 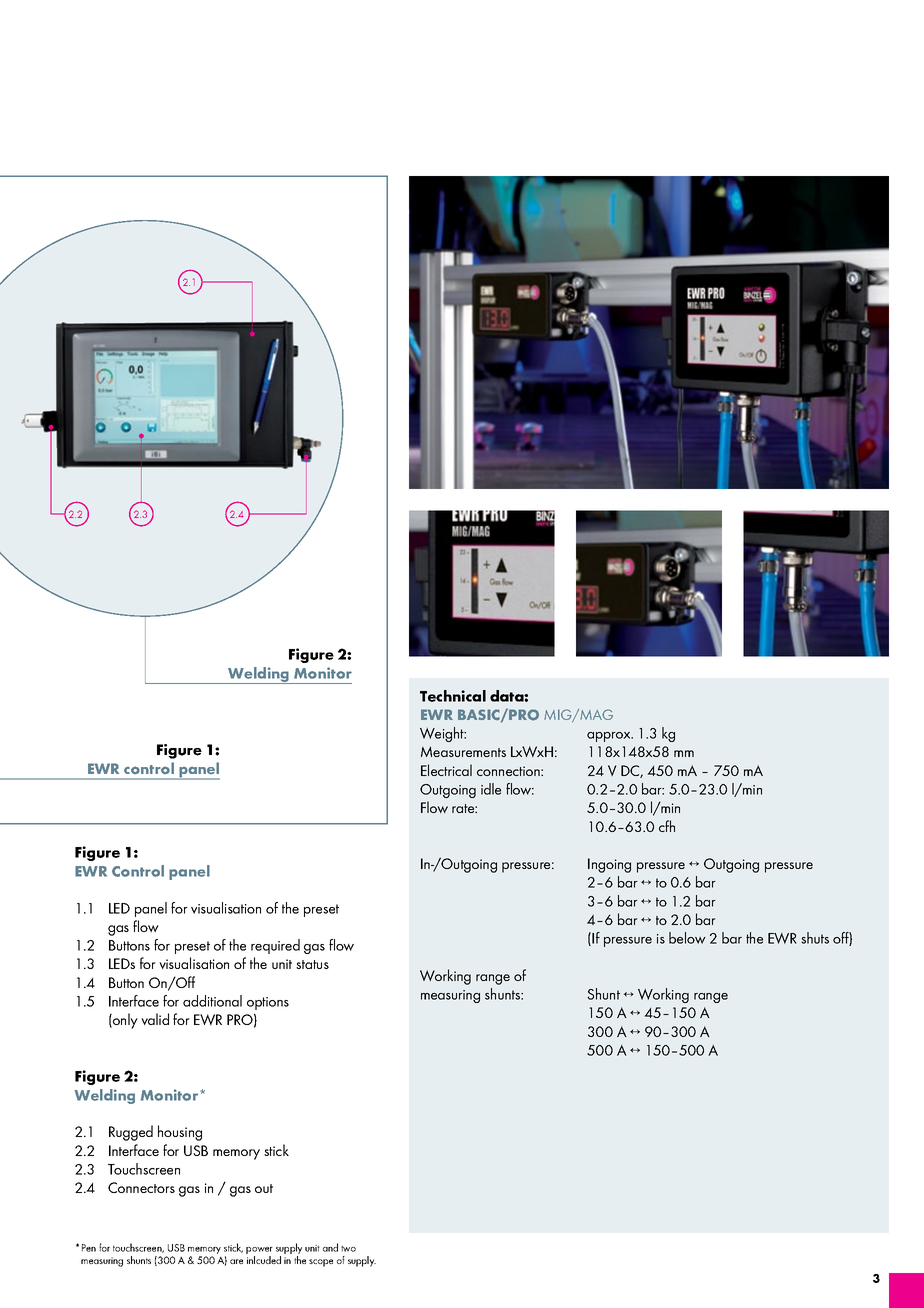 What do you see at coordinates (687, 938) in the screenshot?
I see `below` at bounding box center [687, 938].
